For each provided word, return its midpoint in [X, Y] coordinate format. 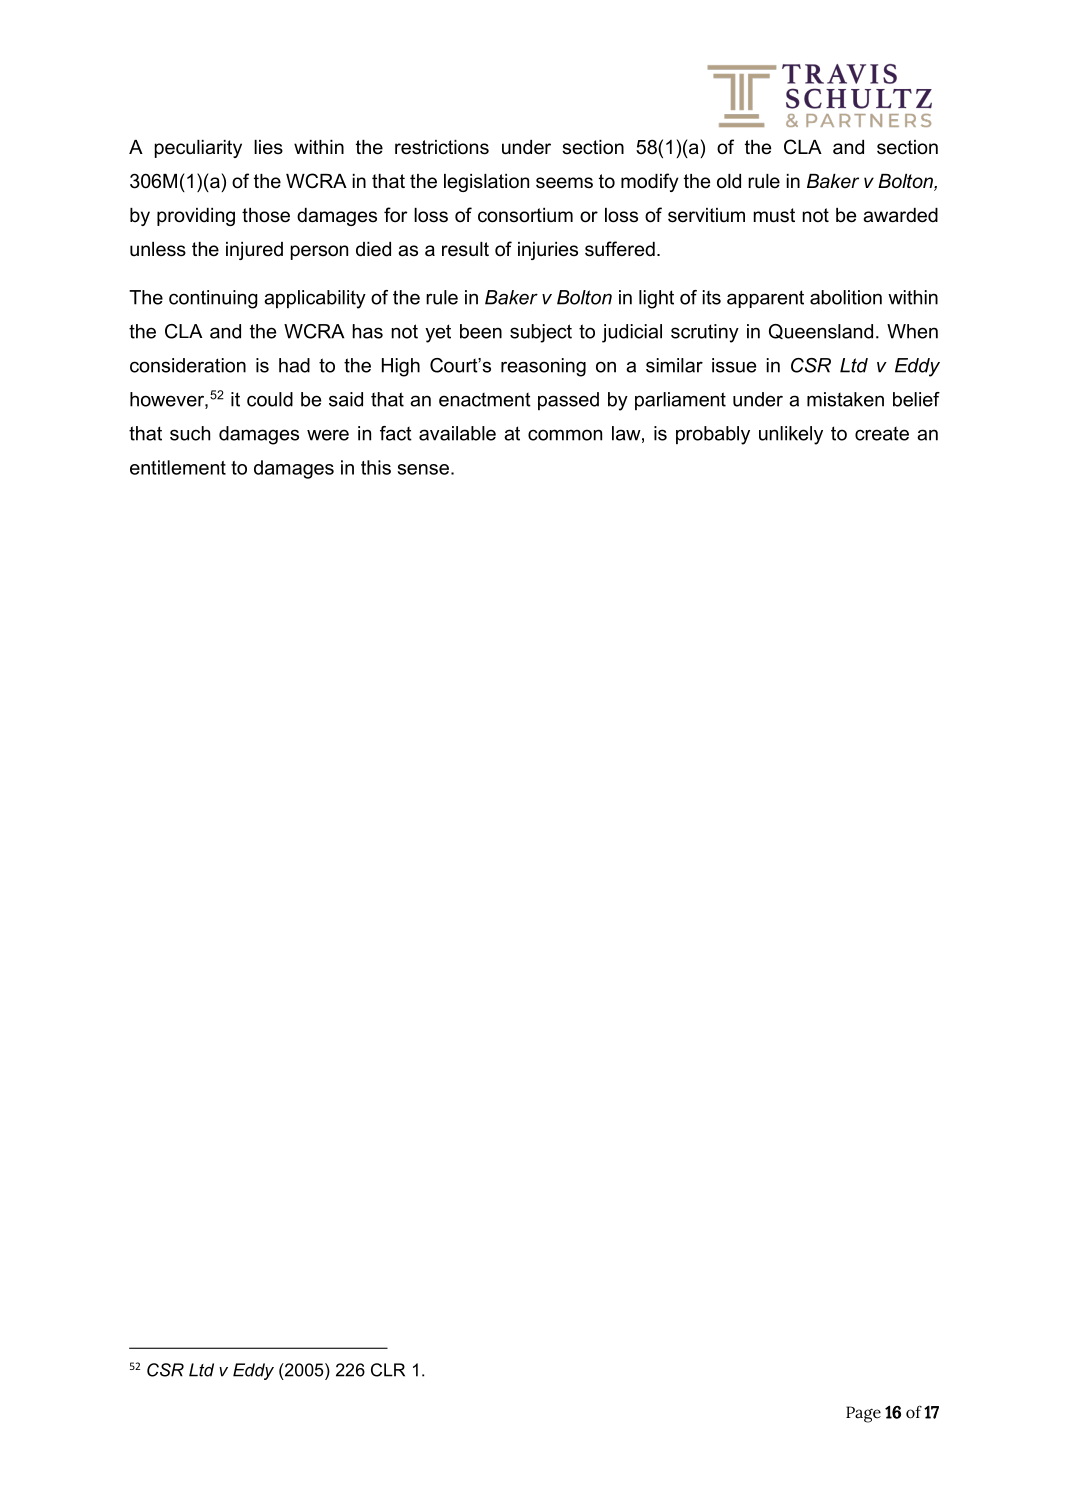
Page [863, 1414]
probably [713, 435]
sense [423, 469]
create [882, 434]
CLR [388, 1370]
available [457, 433]
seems [564, 183]
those [266, 215]
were [328, 435]
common [565, 435]
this [376, 467]
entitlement [178, 467]
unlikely [791, 435]
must [774, 215]
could [270, 399]
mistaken [845, 399]
